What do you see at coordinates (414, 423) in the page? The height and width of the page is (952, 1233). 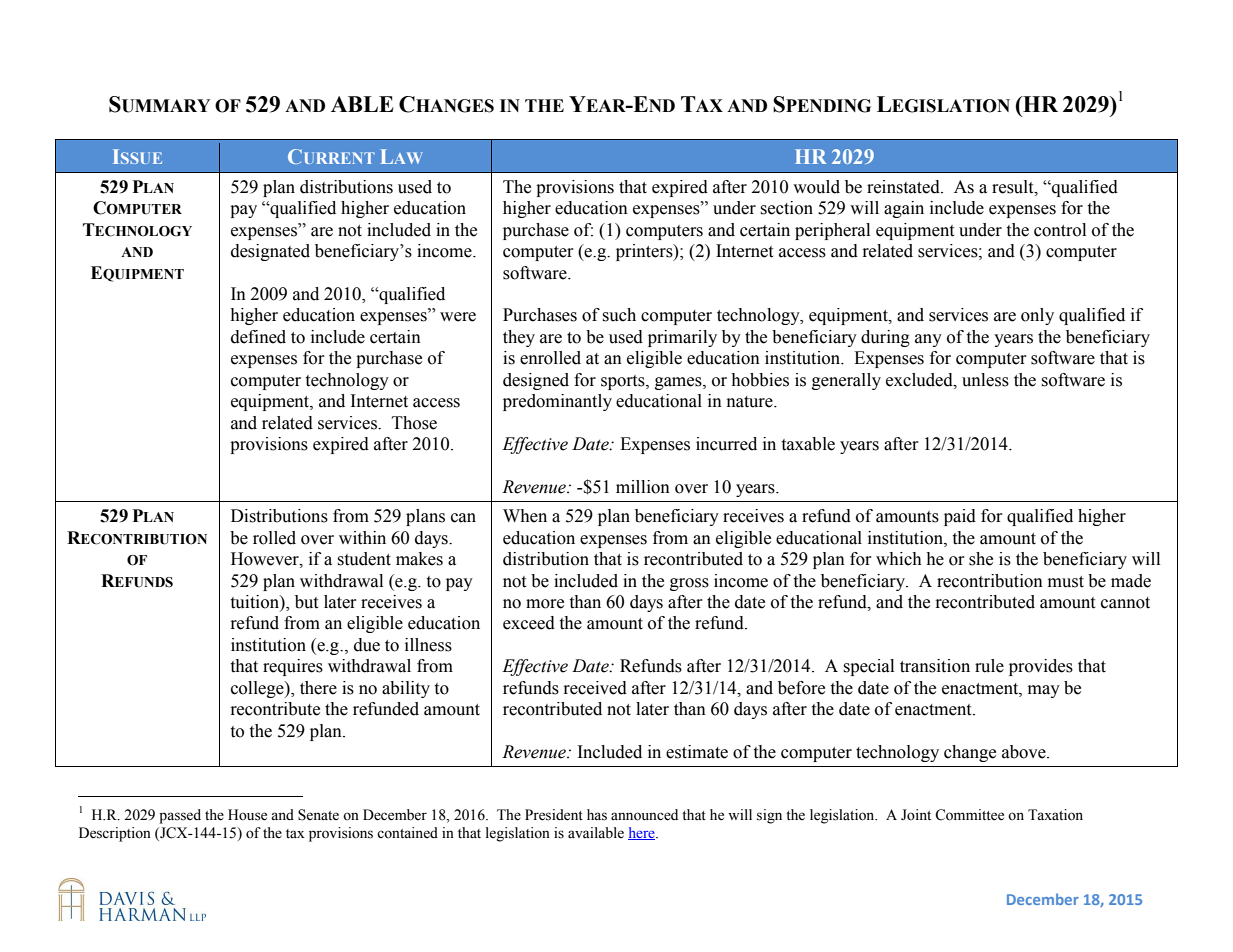 I see `Those` at bounding box center [414, 423].
